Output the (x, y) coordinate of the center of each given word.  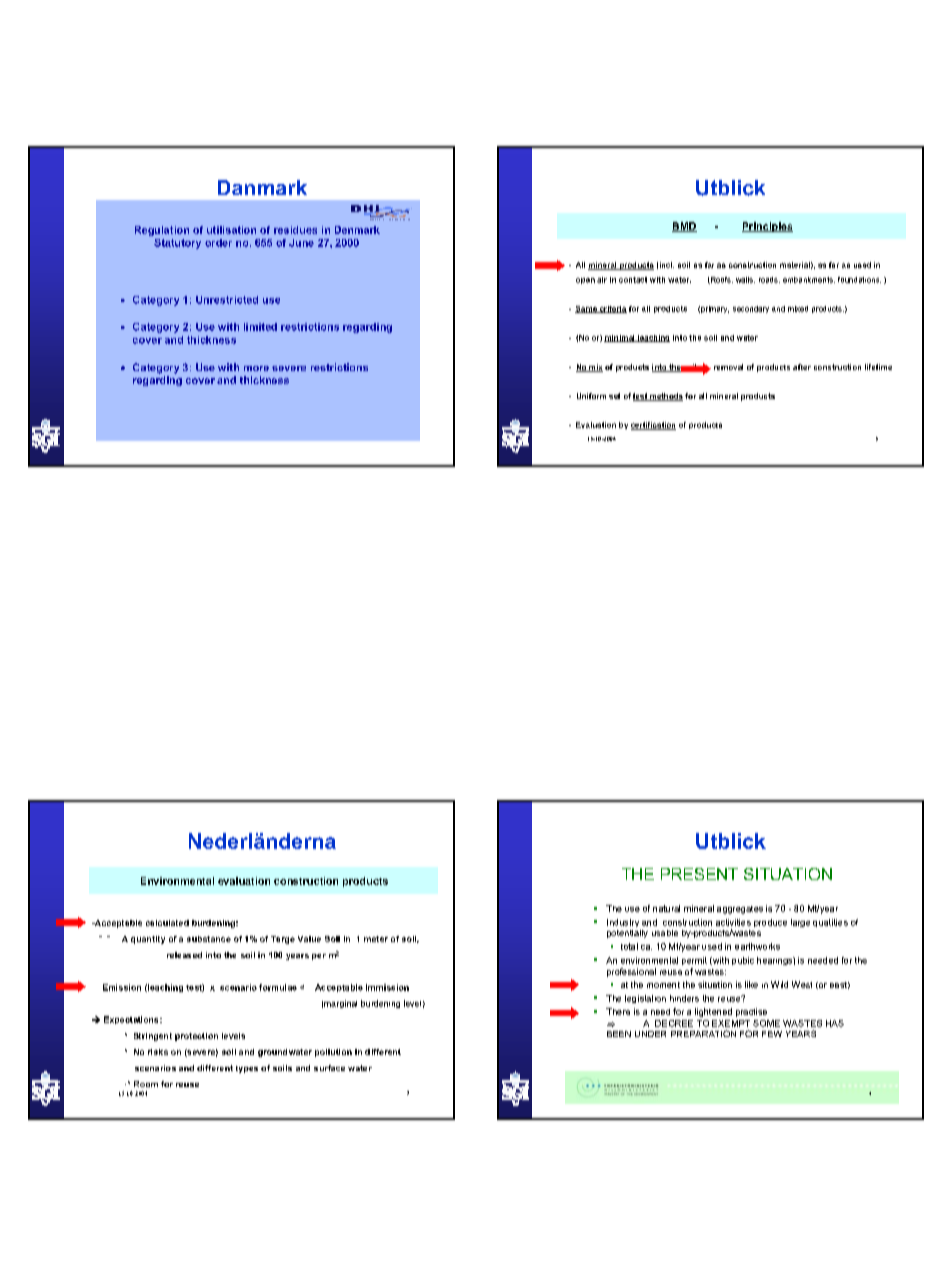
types (247, 1069)
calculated (167, 923)
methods (665, 397)
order (218, 243)
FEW (772, 1034)
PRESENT (699, 874)
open (585, 281)
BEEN (619, 1034)
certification (653, 426)
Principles (767, 227)
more (256, 368)
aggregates (740, 910)
